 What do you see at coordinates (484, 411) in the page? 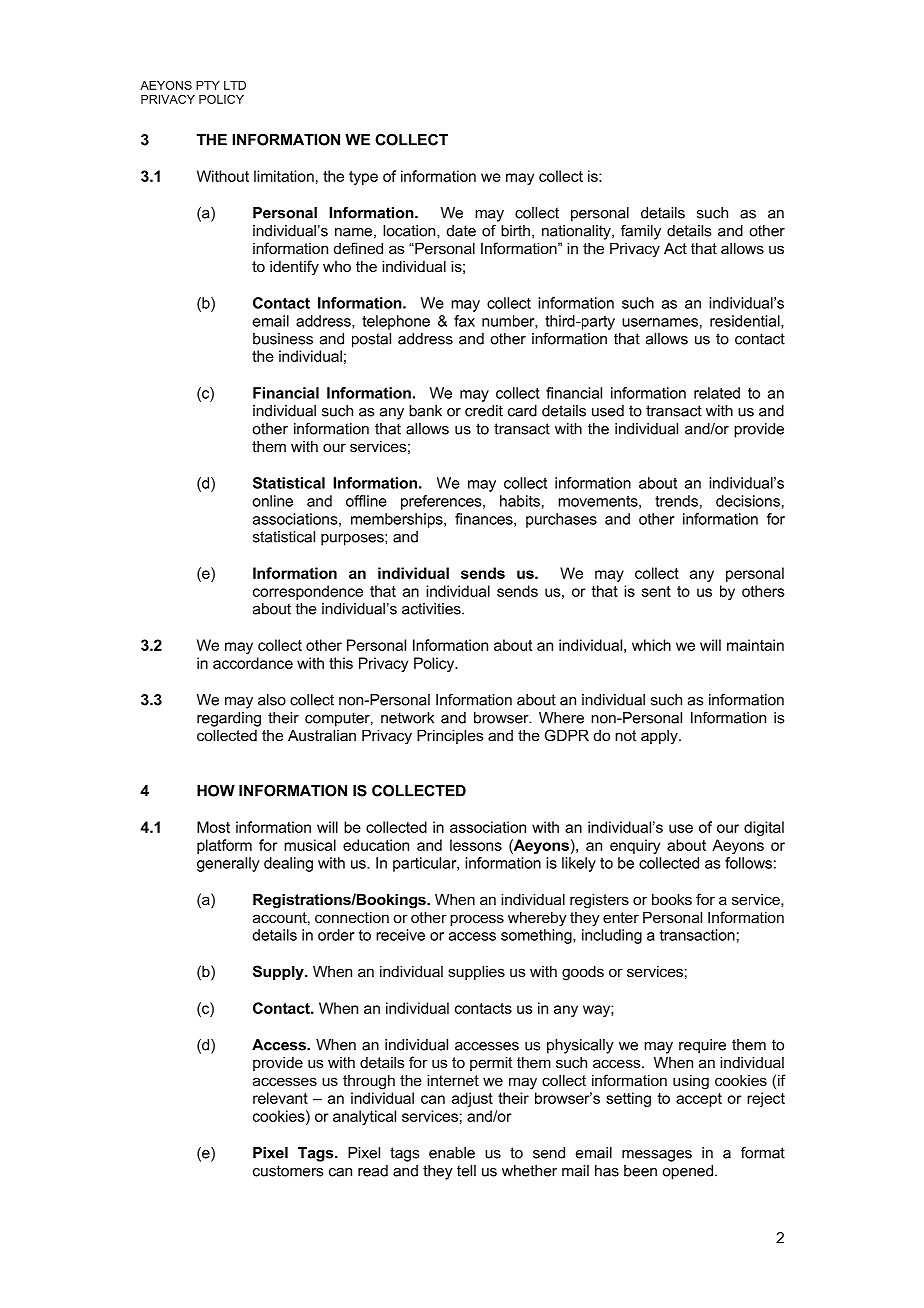
I see `credit` at bounding box center [484, 411].
